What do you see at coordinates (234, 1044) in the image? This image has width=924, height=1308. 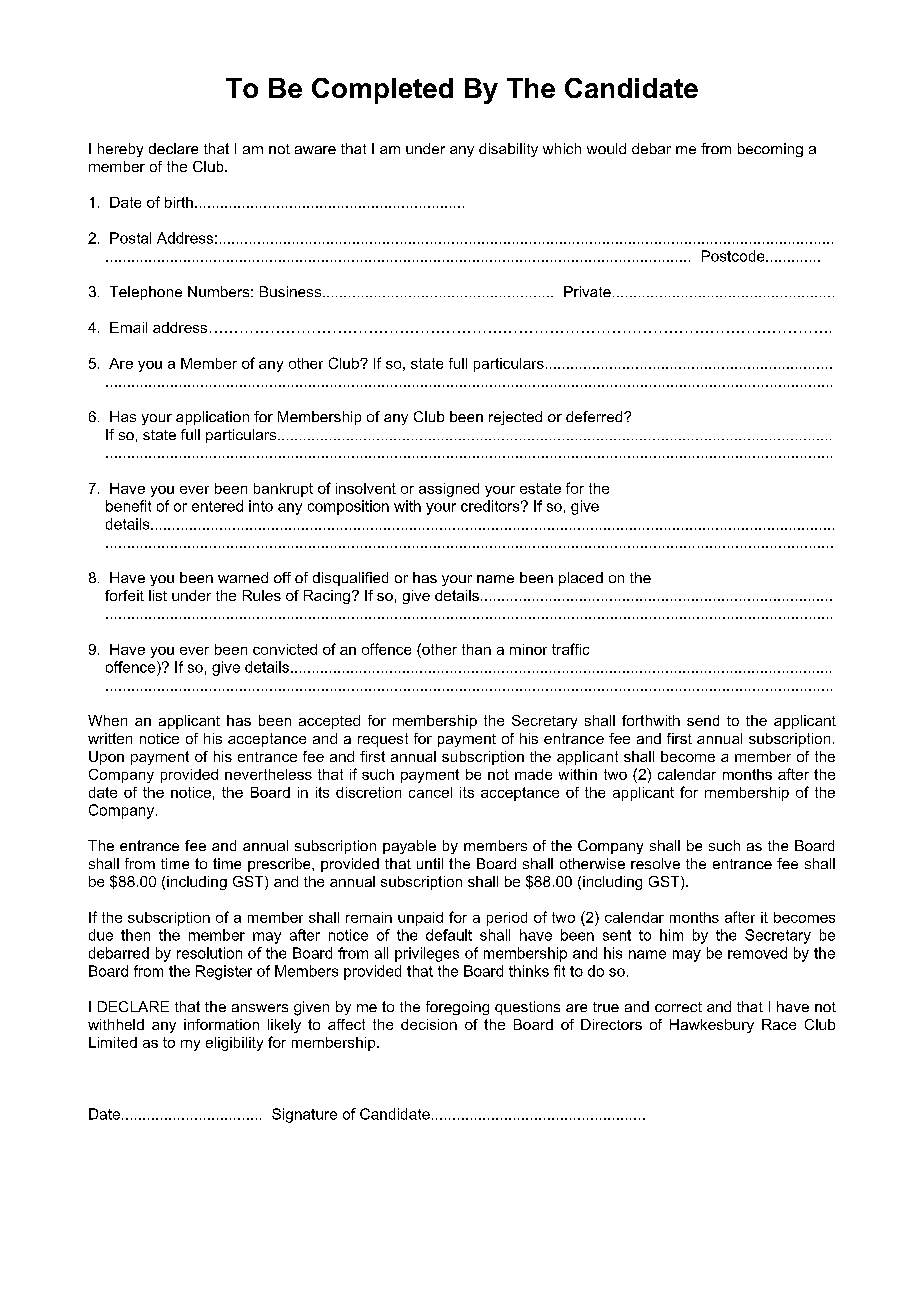 I see `eligibility` at bounding box center [234, 1044].
